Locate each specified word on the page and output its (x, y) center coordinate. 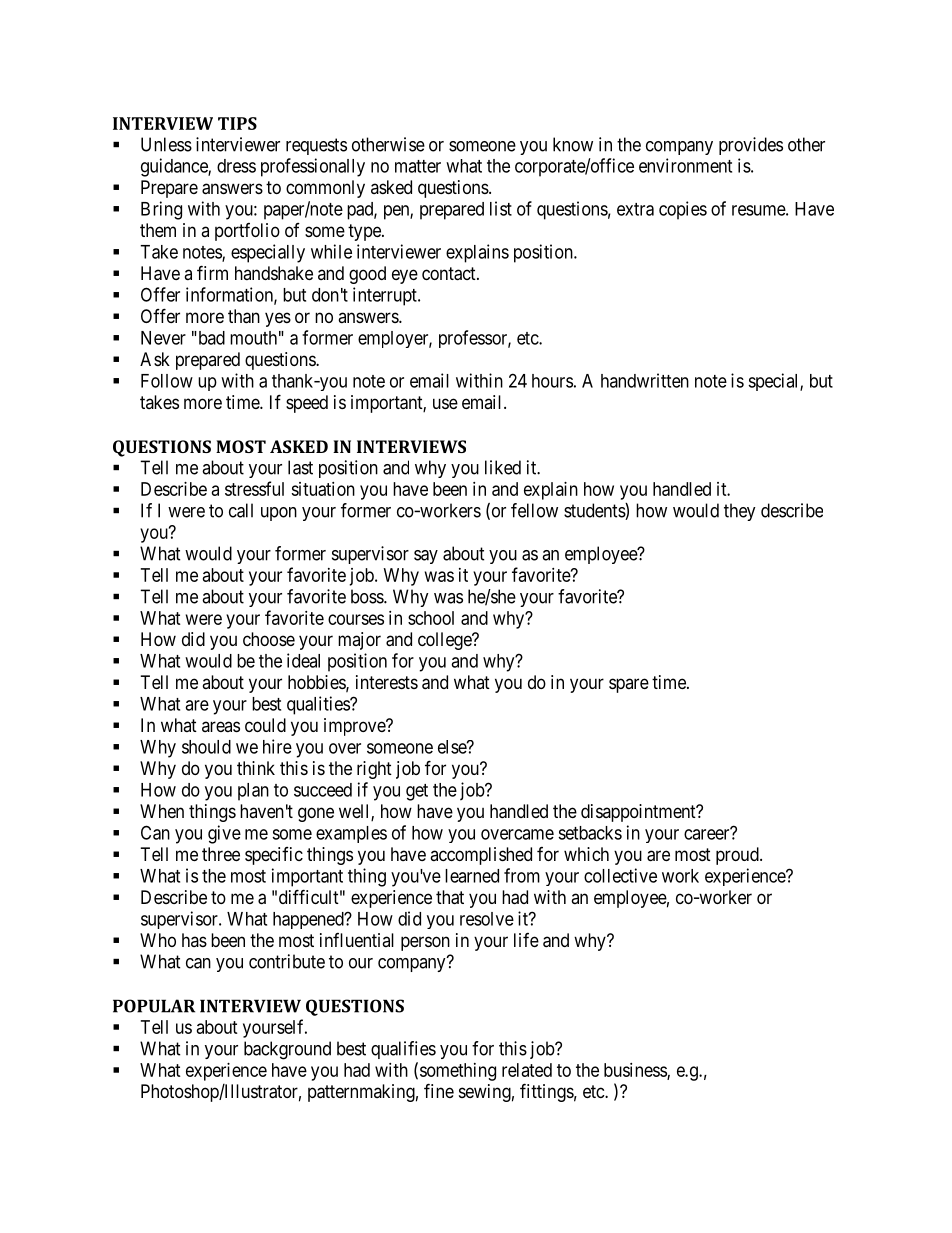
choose (269, 639)
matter (418, 166)
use (445, 403)
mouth (253, 338)
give (224, 834)
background (287, 1050)
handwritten (645, 380)
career (708, 834)
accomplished (481, 856)
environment (685, 165)
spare (629, 685)
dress (236, 166)
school (431, 618)
